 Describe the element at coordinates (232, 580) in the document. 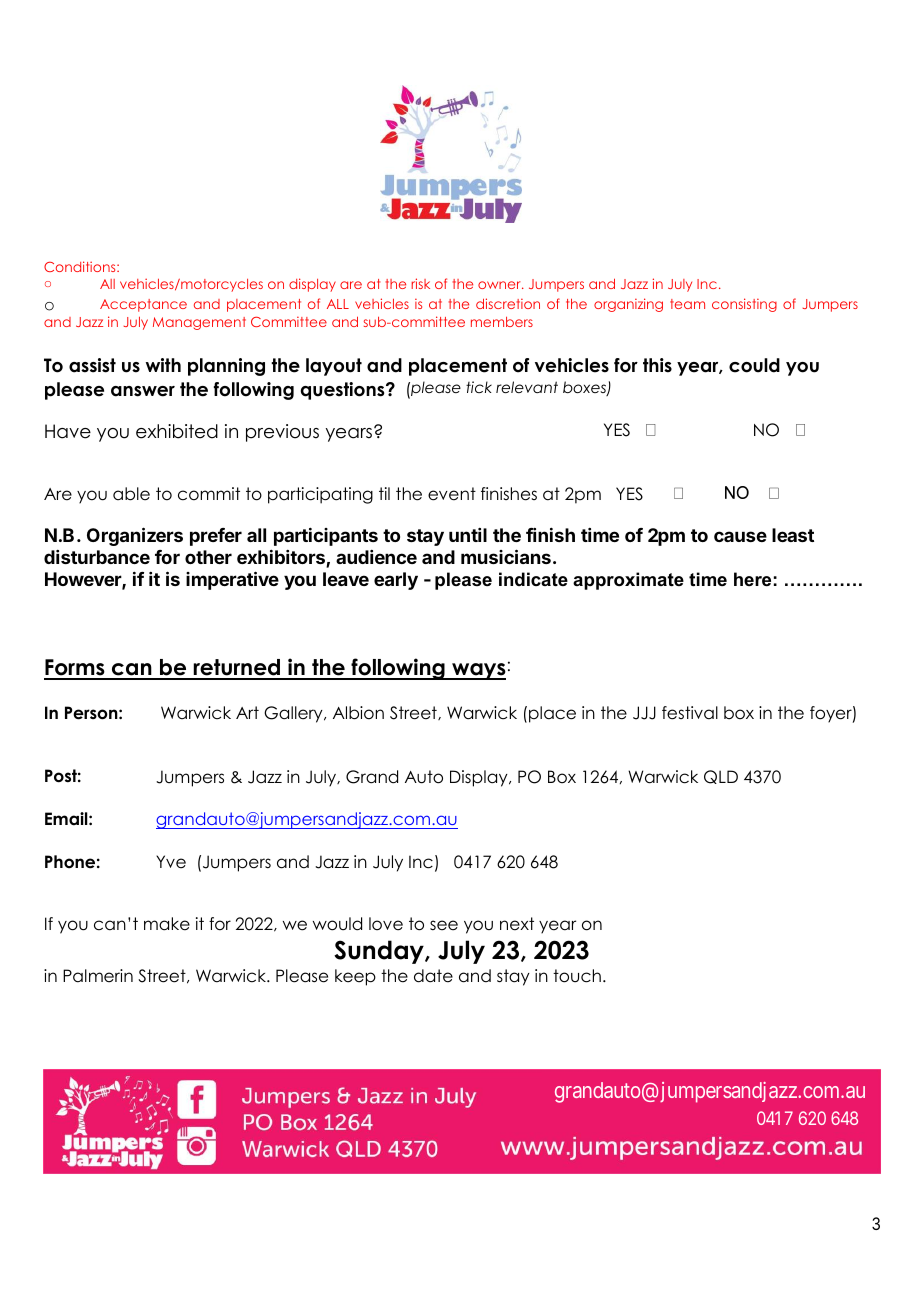

I see `imperative` at that location.
